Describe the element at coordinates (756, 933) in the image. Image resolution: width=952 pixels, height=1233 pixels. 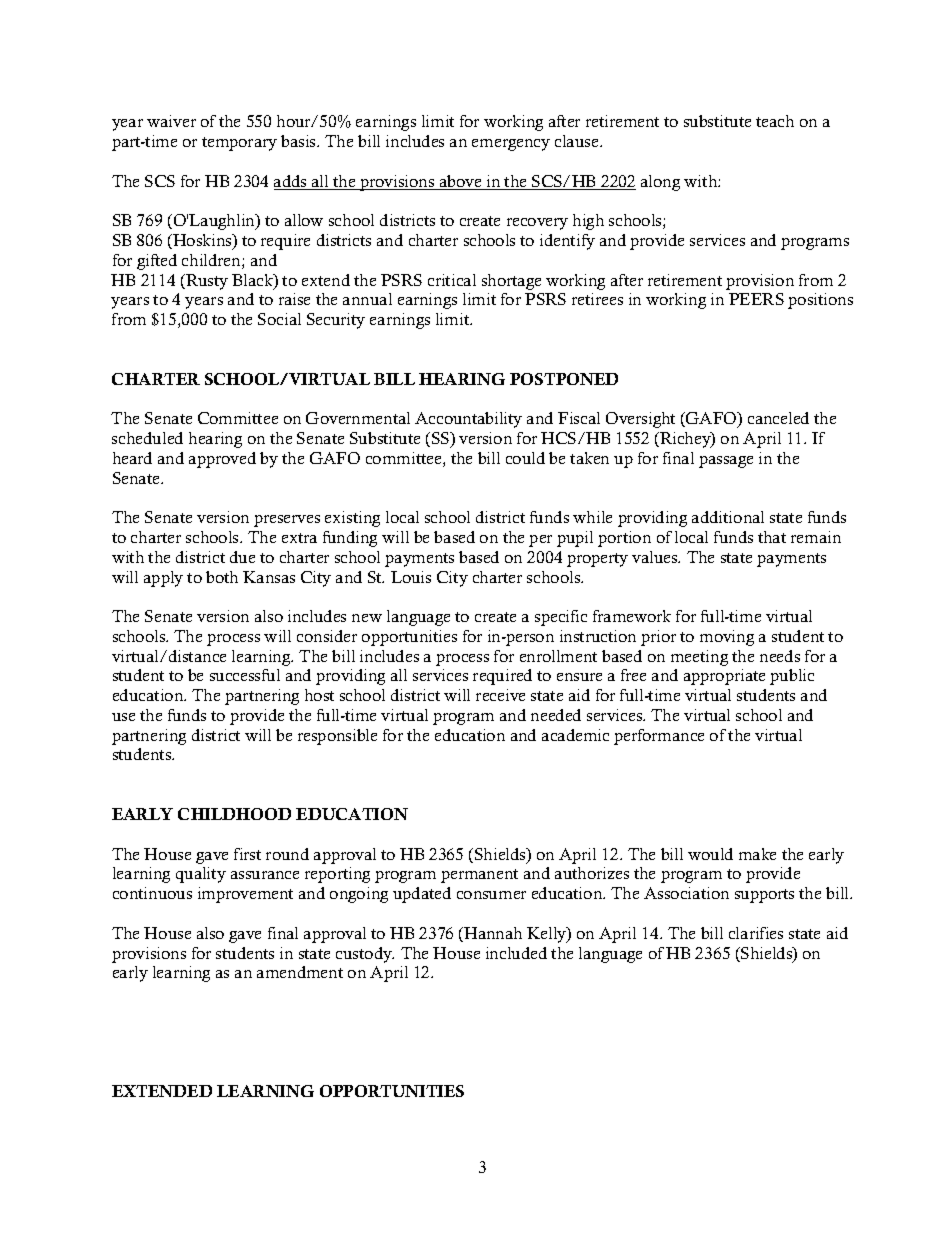
I see `clarifies` at that location.
